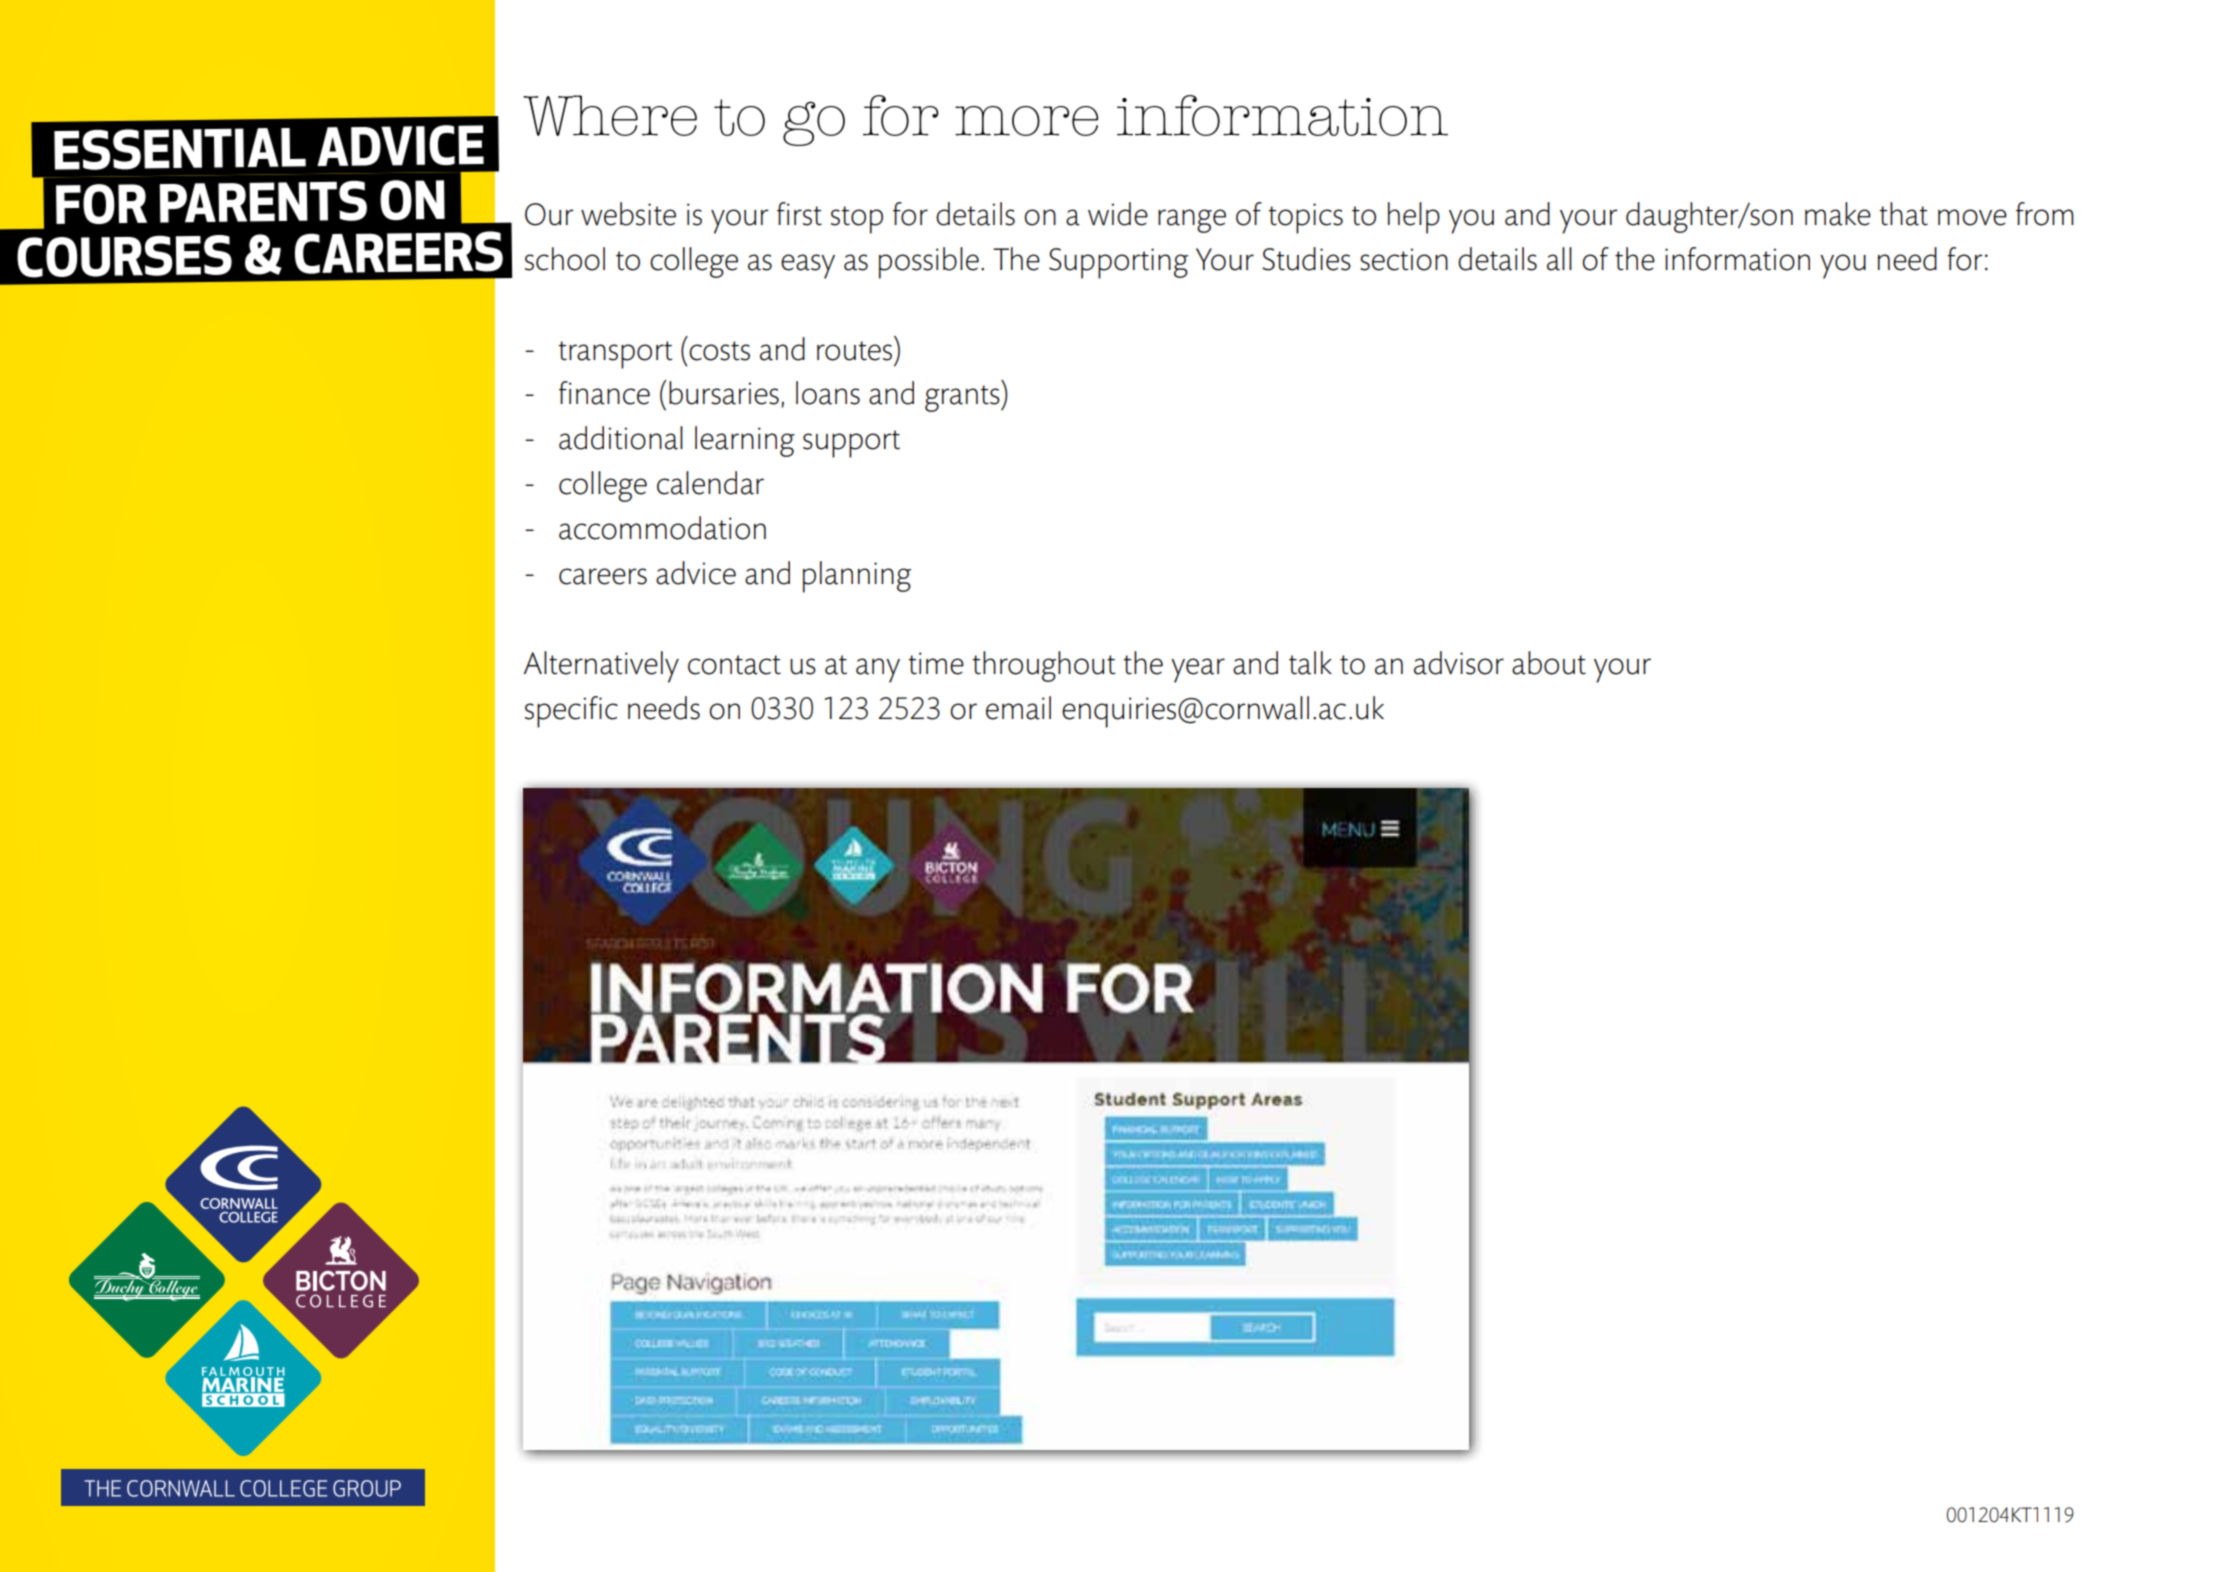 The width and height of the screenshot is (2223, 1572). Describe the element at coordinates (1549, 663) in the screenshot. I see `about` at that location.
